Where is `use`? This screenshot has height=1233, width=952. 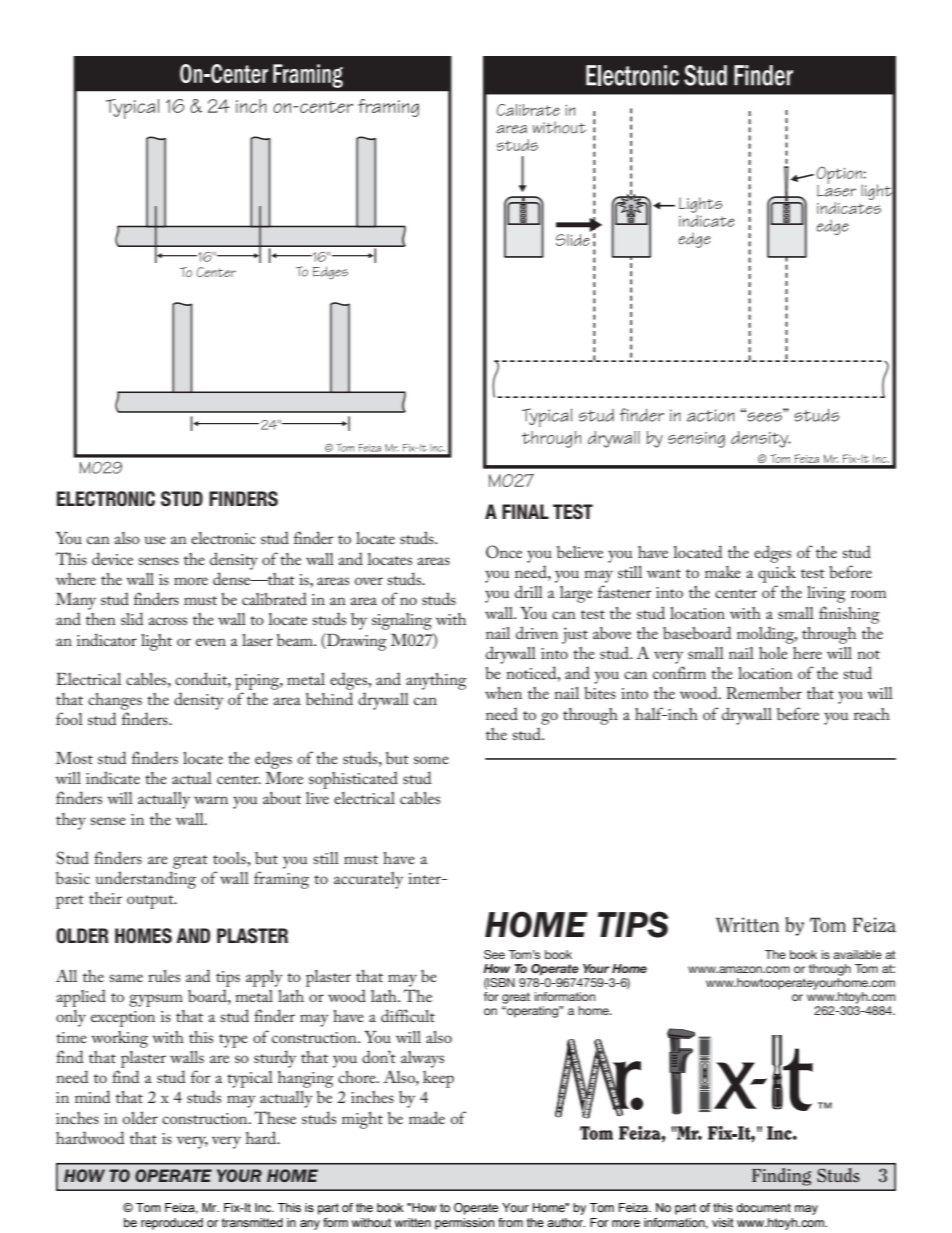 use is located at coordinates (155, 540).
